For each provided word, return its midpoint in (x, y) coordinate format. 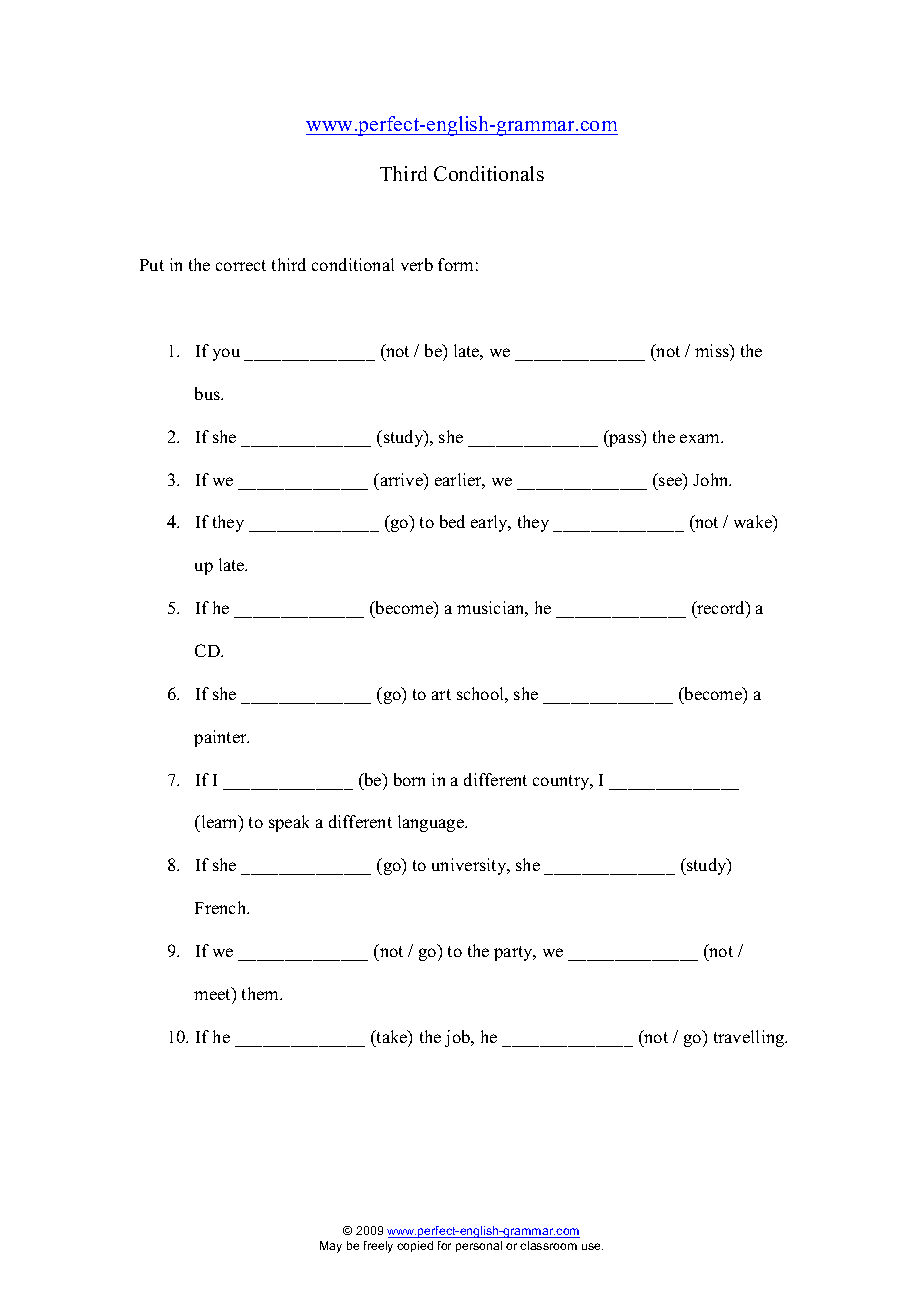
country (562, 782)
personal (479, 1246)
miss (713, 350)
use (592, 1246)
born (409, 779)
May (331, 1247)
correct (241, 265)
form (455, 264)
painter (221, 738)
